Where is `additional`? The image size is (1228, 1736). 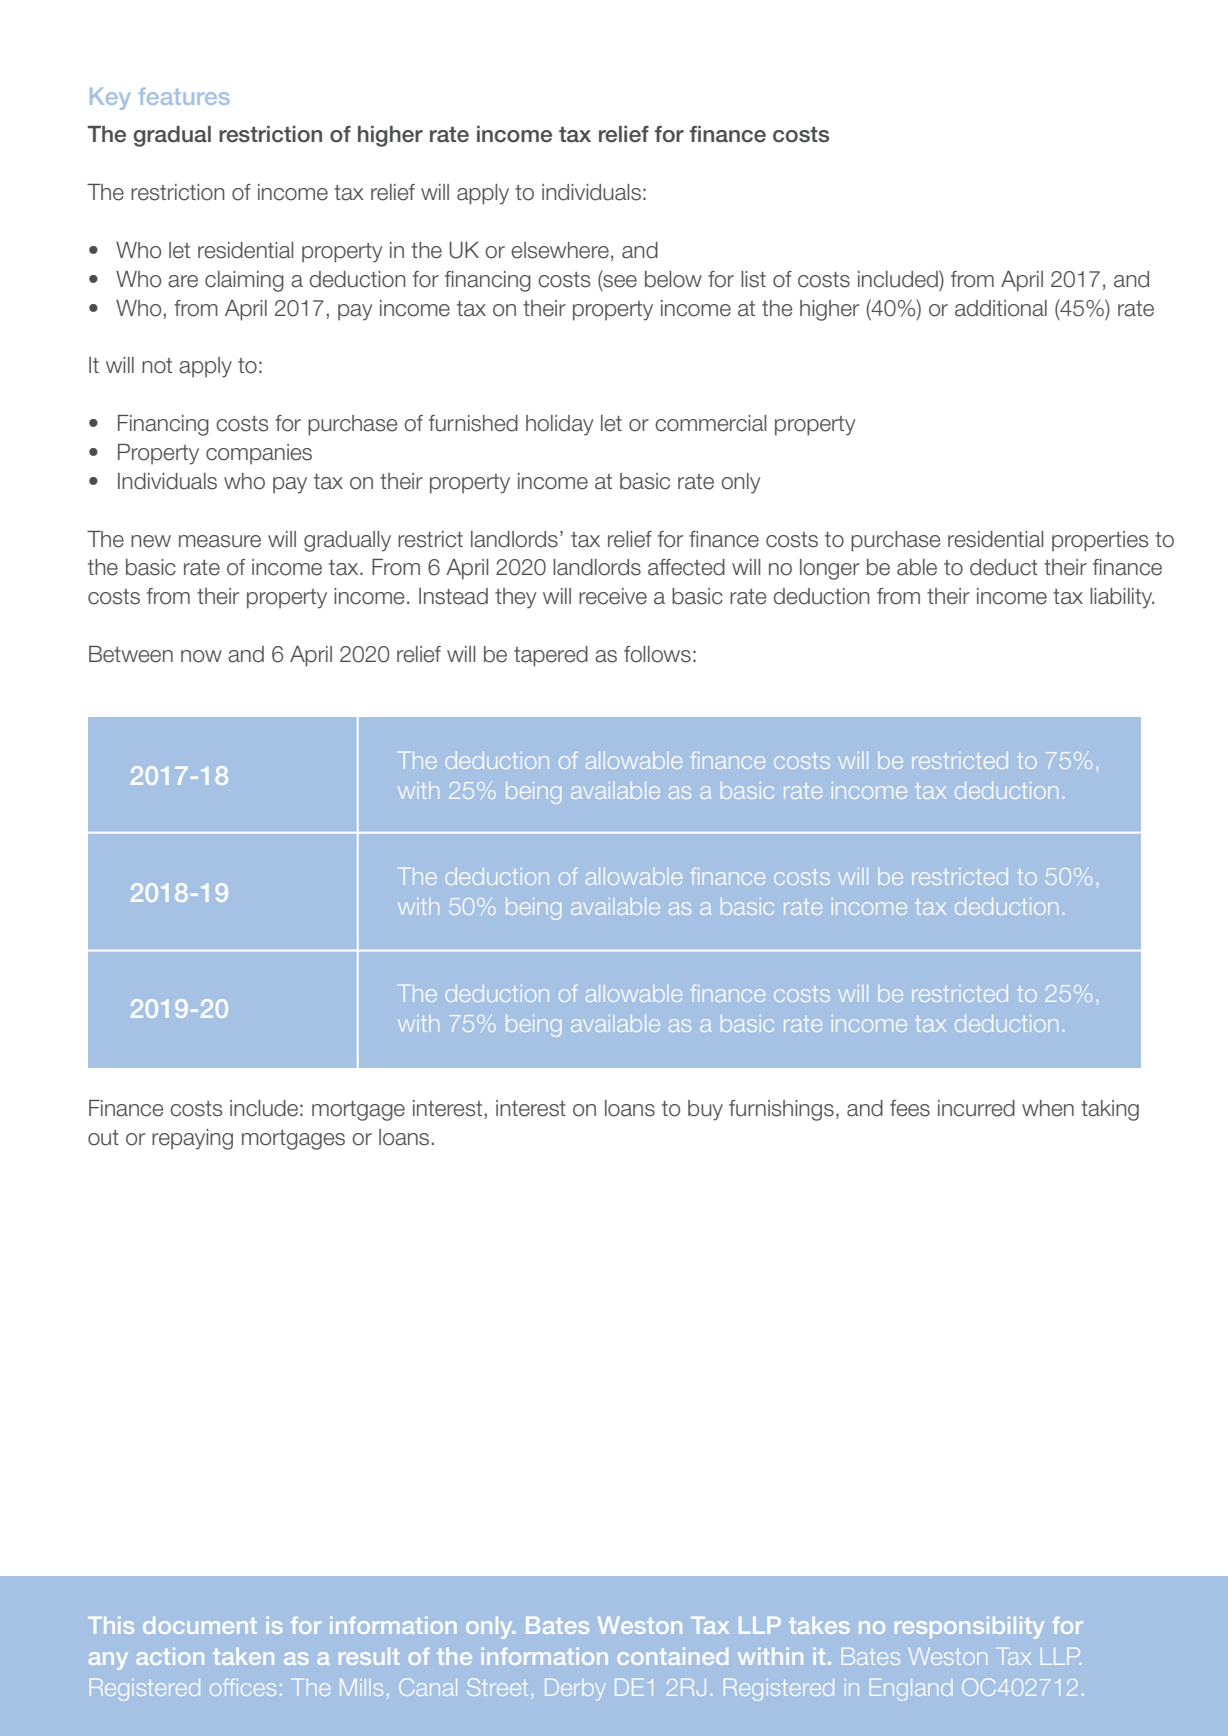
additional is located at coordinates (1001, 308).
